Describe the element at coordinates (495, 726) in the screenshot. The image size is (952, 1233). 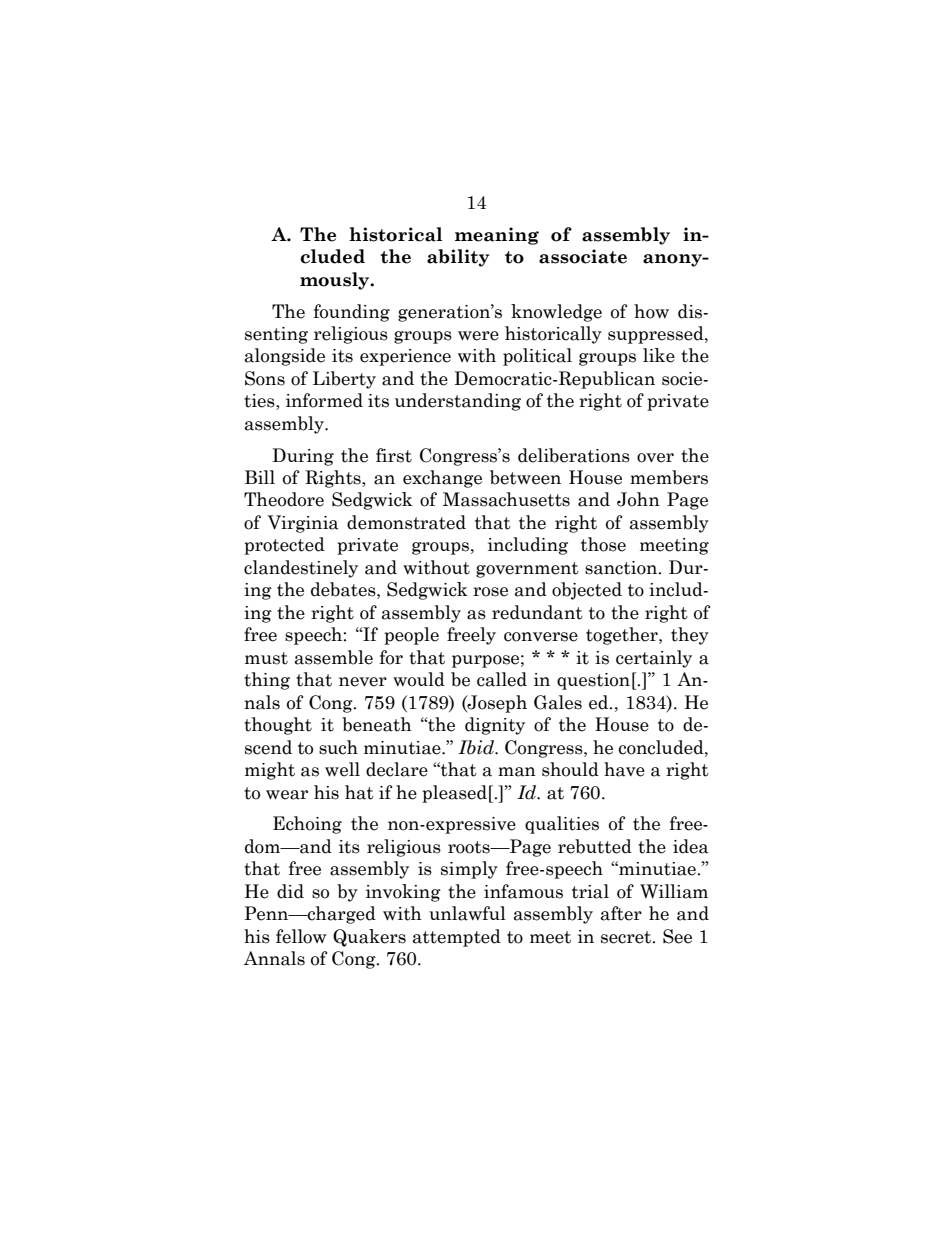
I see `dignity` at that location.
